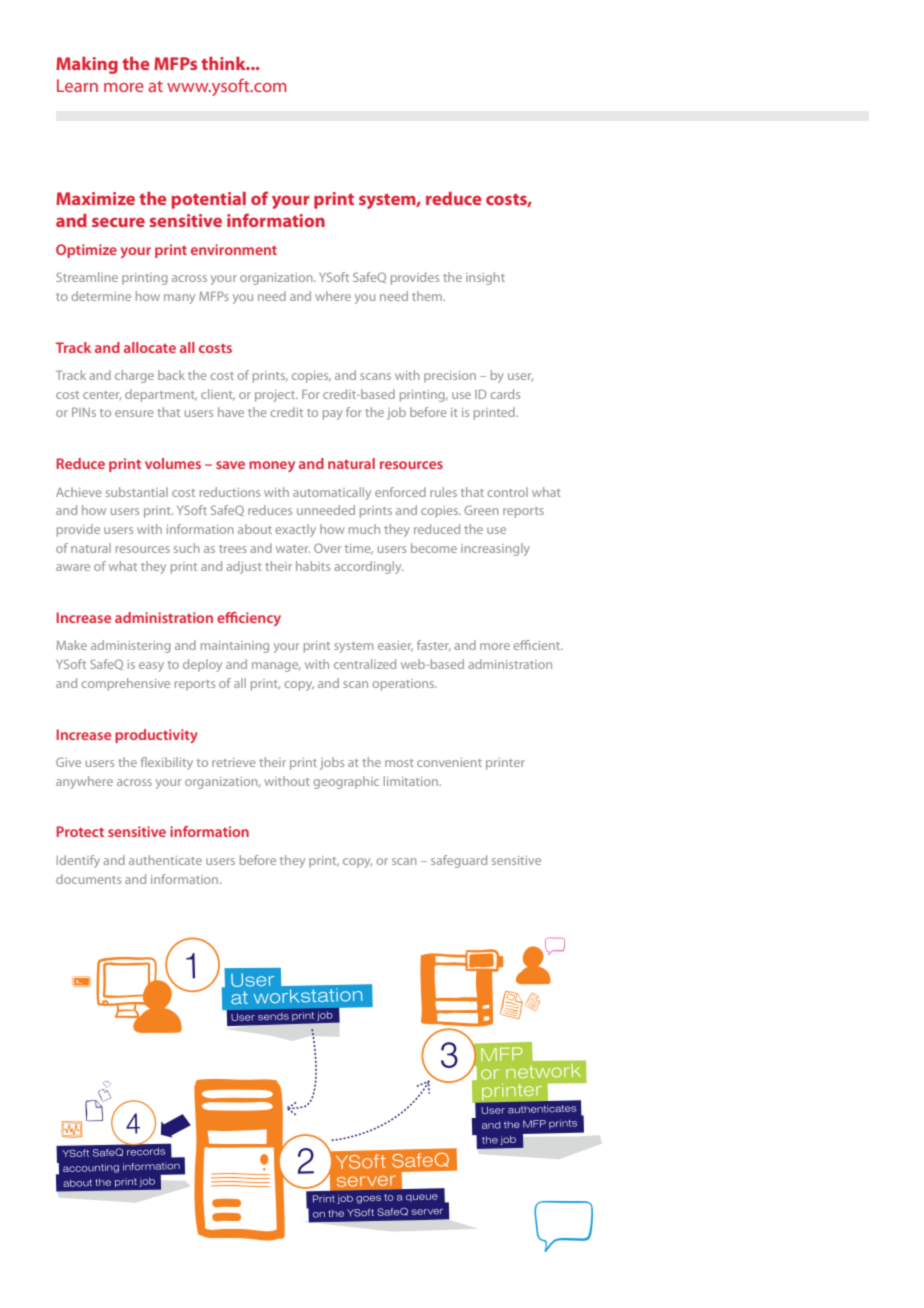 This screenshot has height=1308, width=924. What do you see at coordinates (507, 492) in the screenshot?
I see `control` at bounding box center [507, 492].
